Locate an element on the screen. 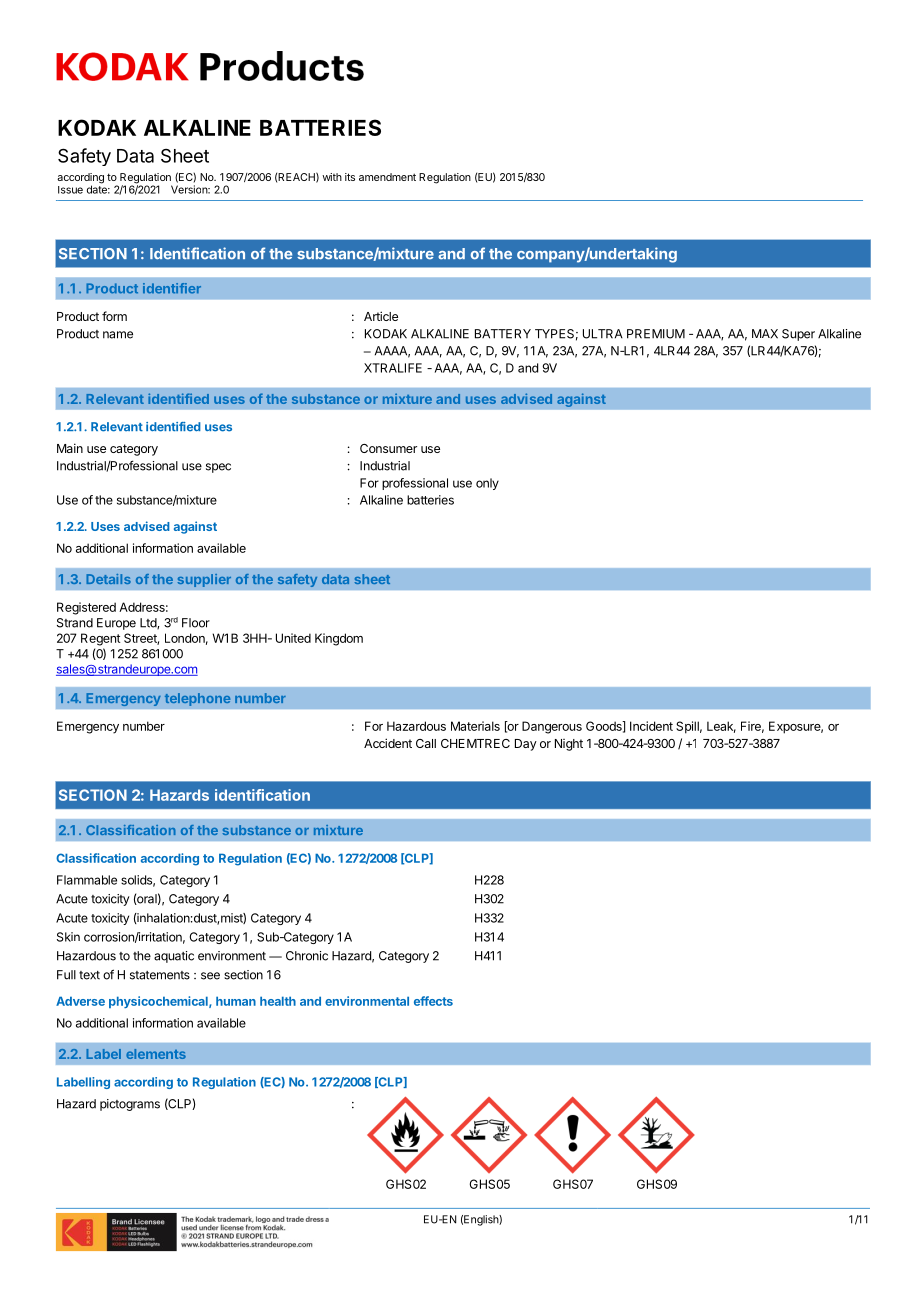  Call is located at coordinates (426, 743).
